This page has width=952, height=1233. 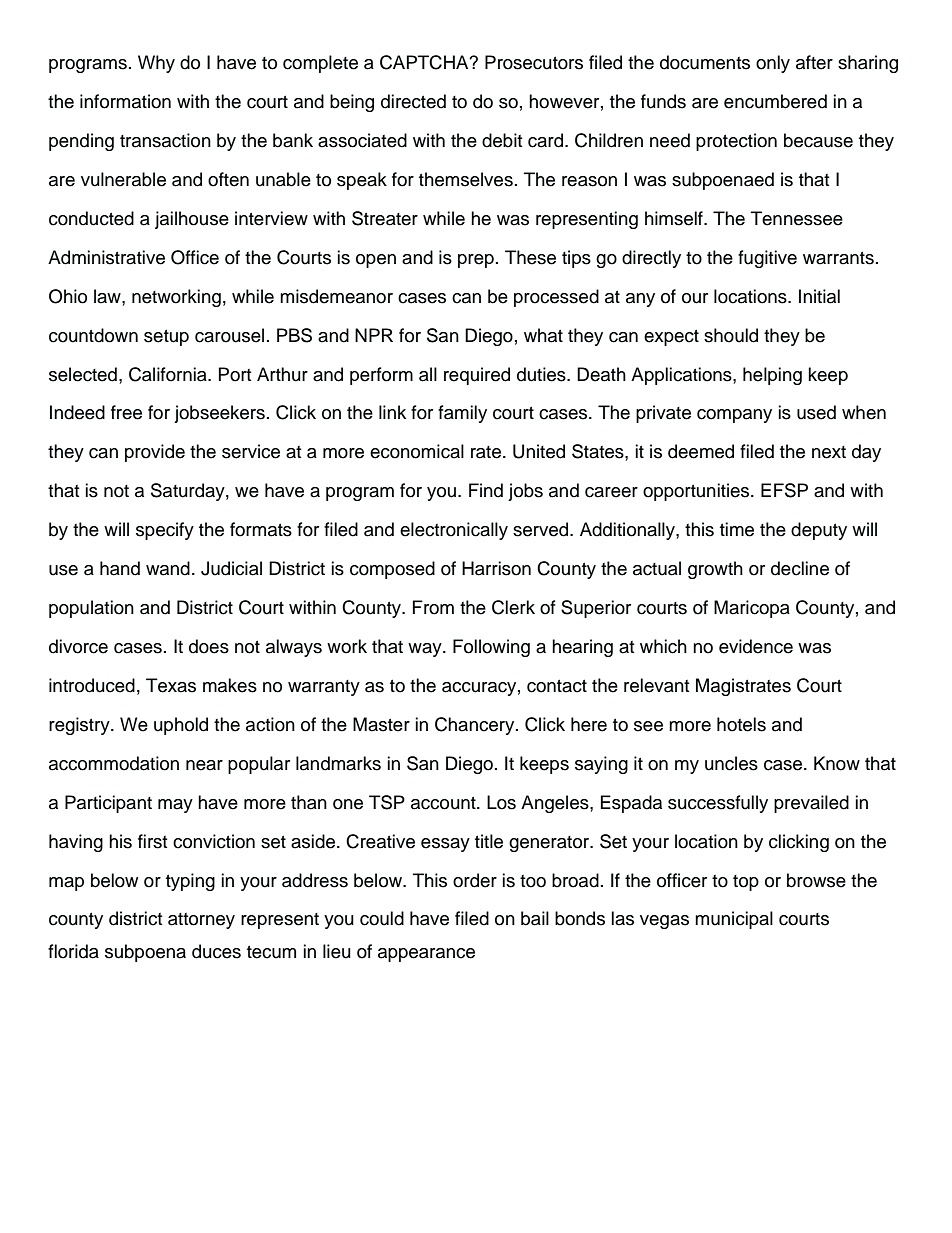 I want to click on information, so click(x=125, y=101).
